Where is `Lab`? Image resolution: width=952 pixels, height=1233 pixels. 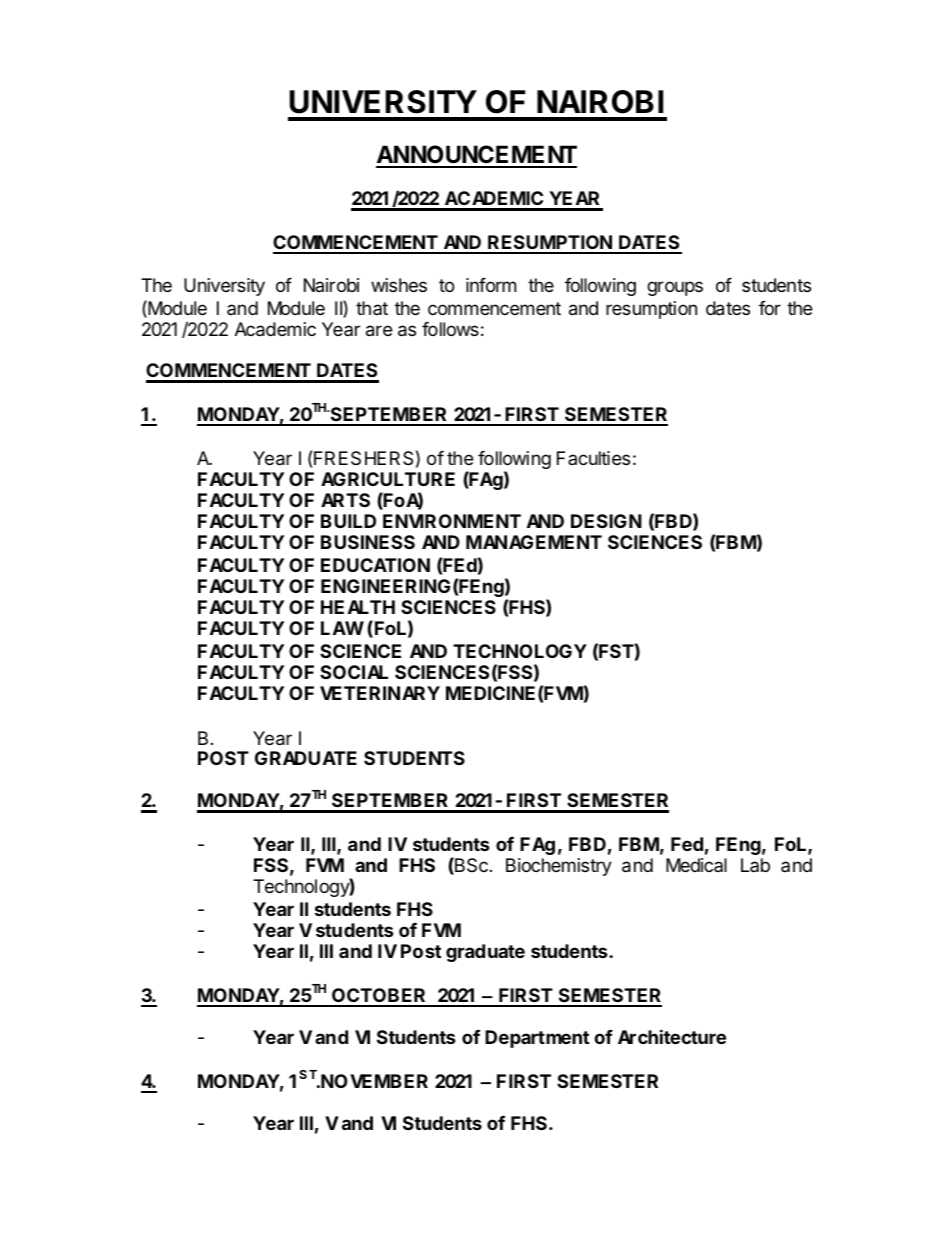
Lab is located at coordinates (755, 865).
